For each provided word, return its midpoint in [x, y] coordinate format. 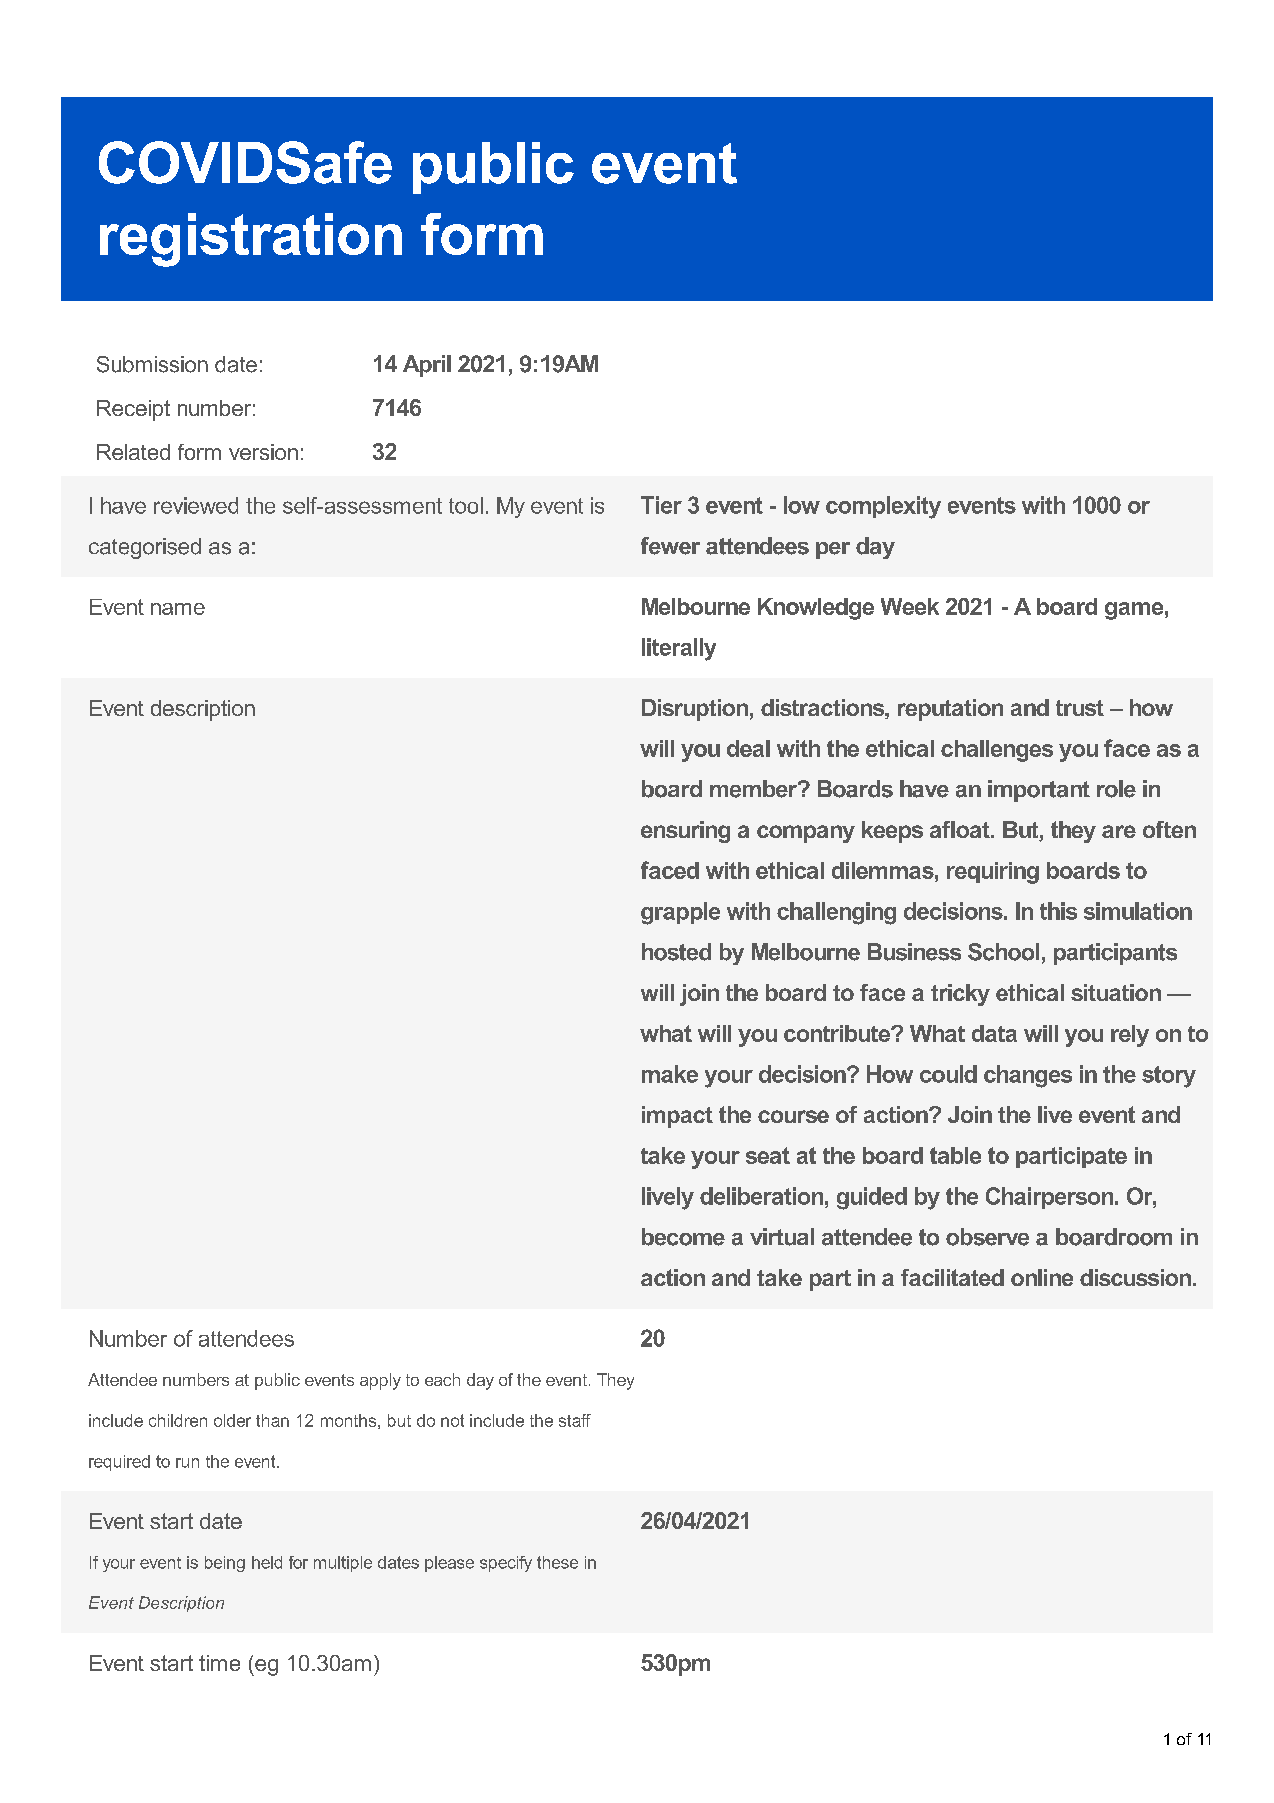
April [427, 366]
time [219, 1663]
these [557, 1562]
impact [677, 1117]
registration [251, 240]
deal [748, 748]
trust [1080, 708]
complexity [883, 507]
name [178, 609]
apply [380, 1381]
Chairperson [1051, 1198]
